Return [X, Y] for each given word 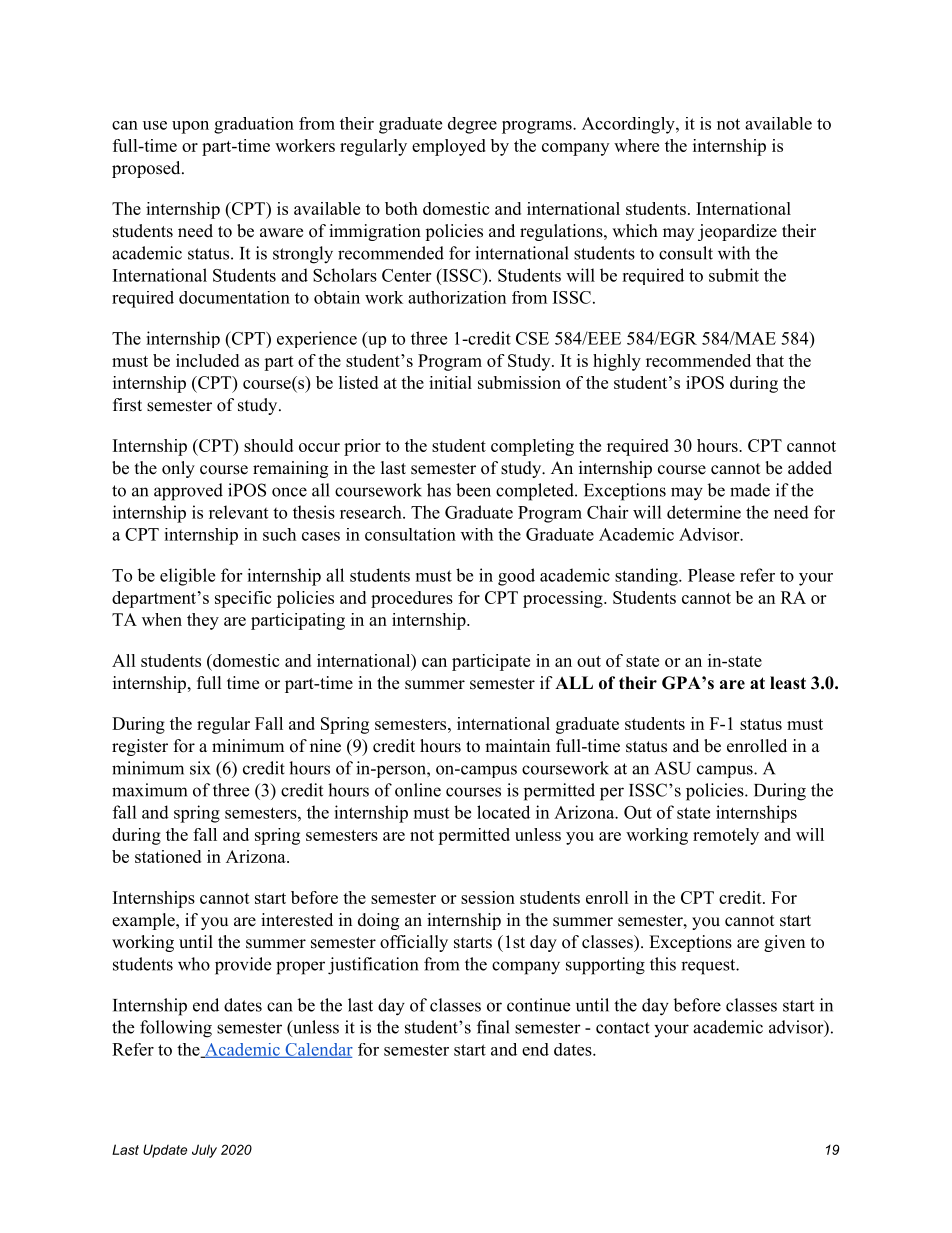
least [788, 683]
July [204, 1151]
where [636, 145]
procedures [412, 599]
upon [190, 127]
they [203, 621]
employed [449, 147]
